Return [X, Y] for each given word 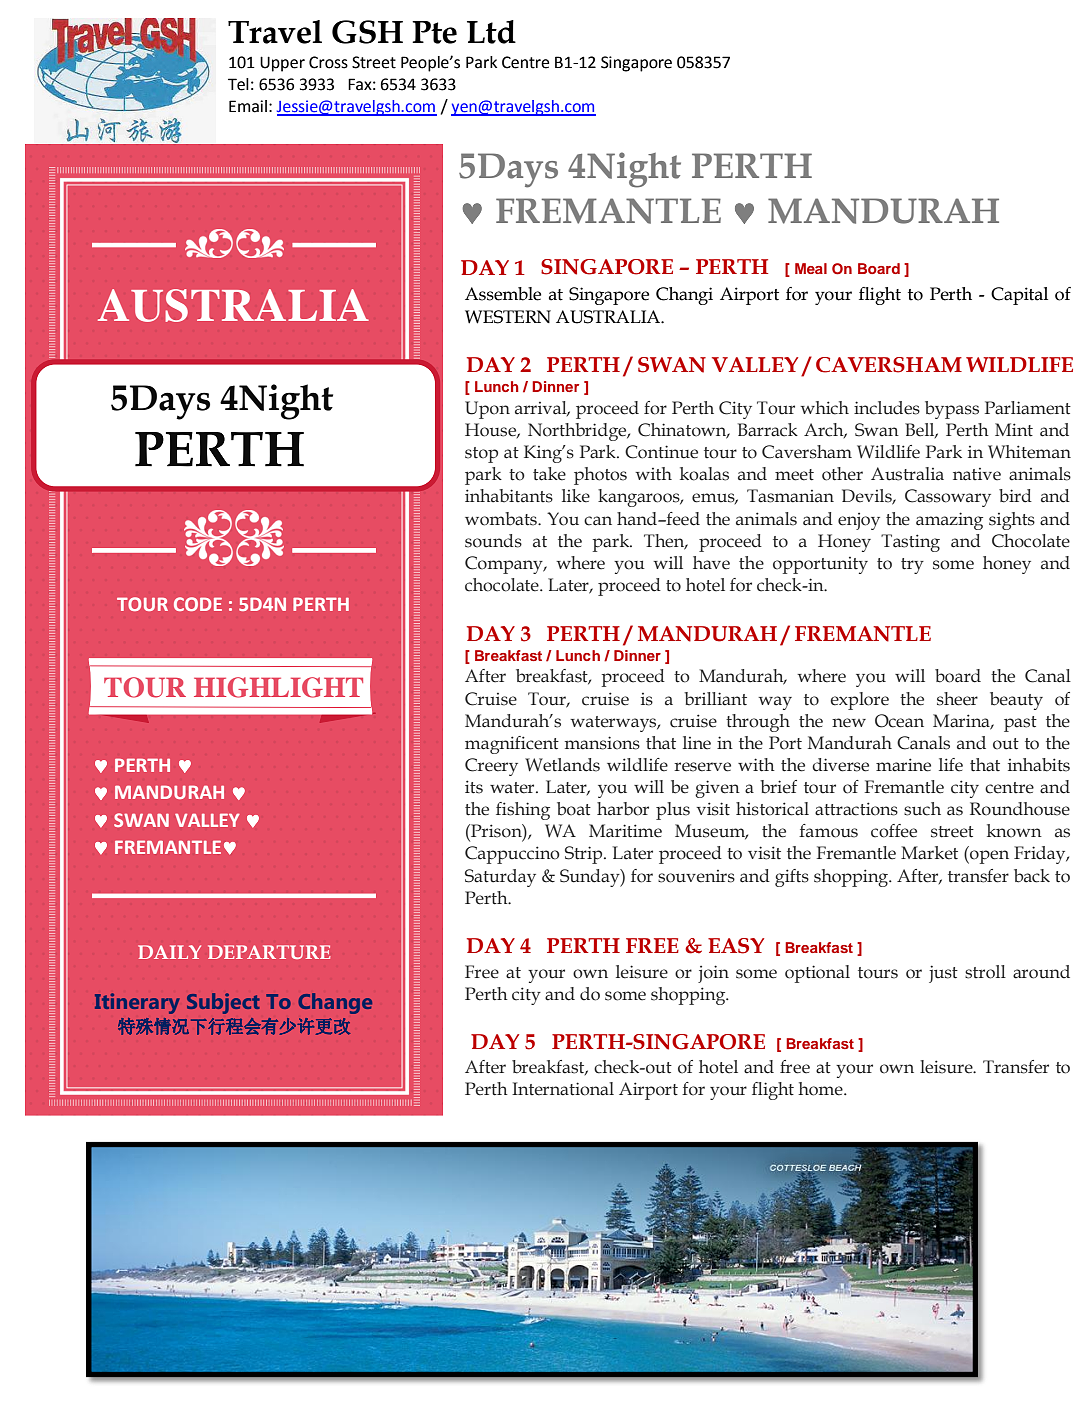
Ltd [491, 32]
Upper [282, 64]
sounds [493, 541]
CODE [198, 604]
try [912, 566]
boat [574, 809]
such [922, 809]
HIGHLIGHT [278, 687]
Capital [1019, 296]
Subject [223, 1003]
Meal [811, 268]
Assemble [503, 294]
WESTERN [508, 317]
